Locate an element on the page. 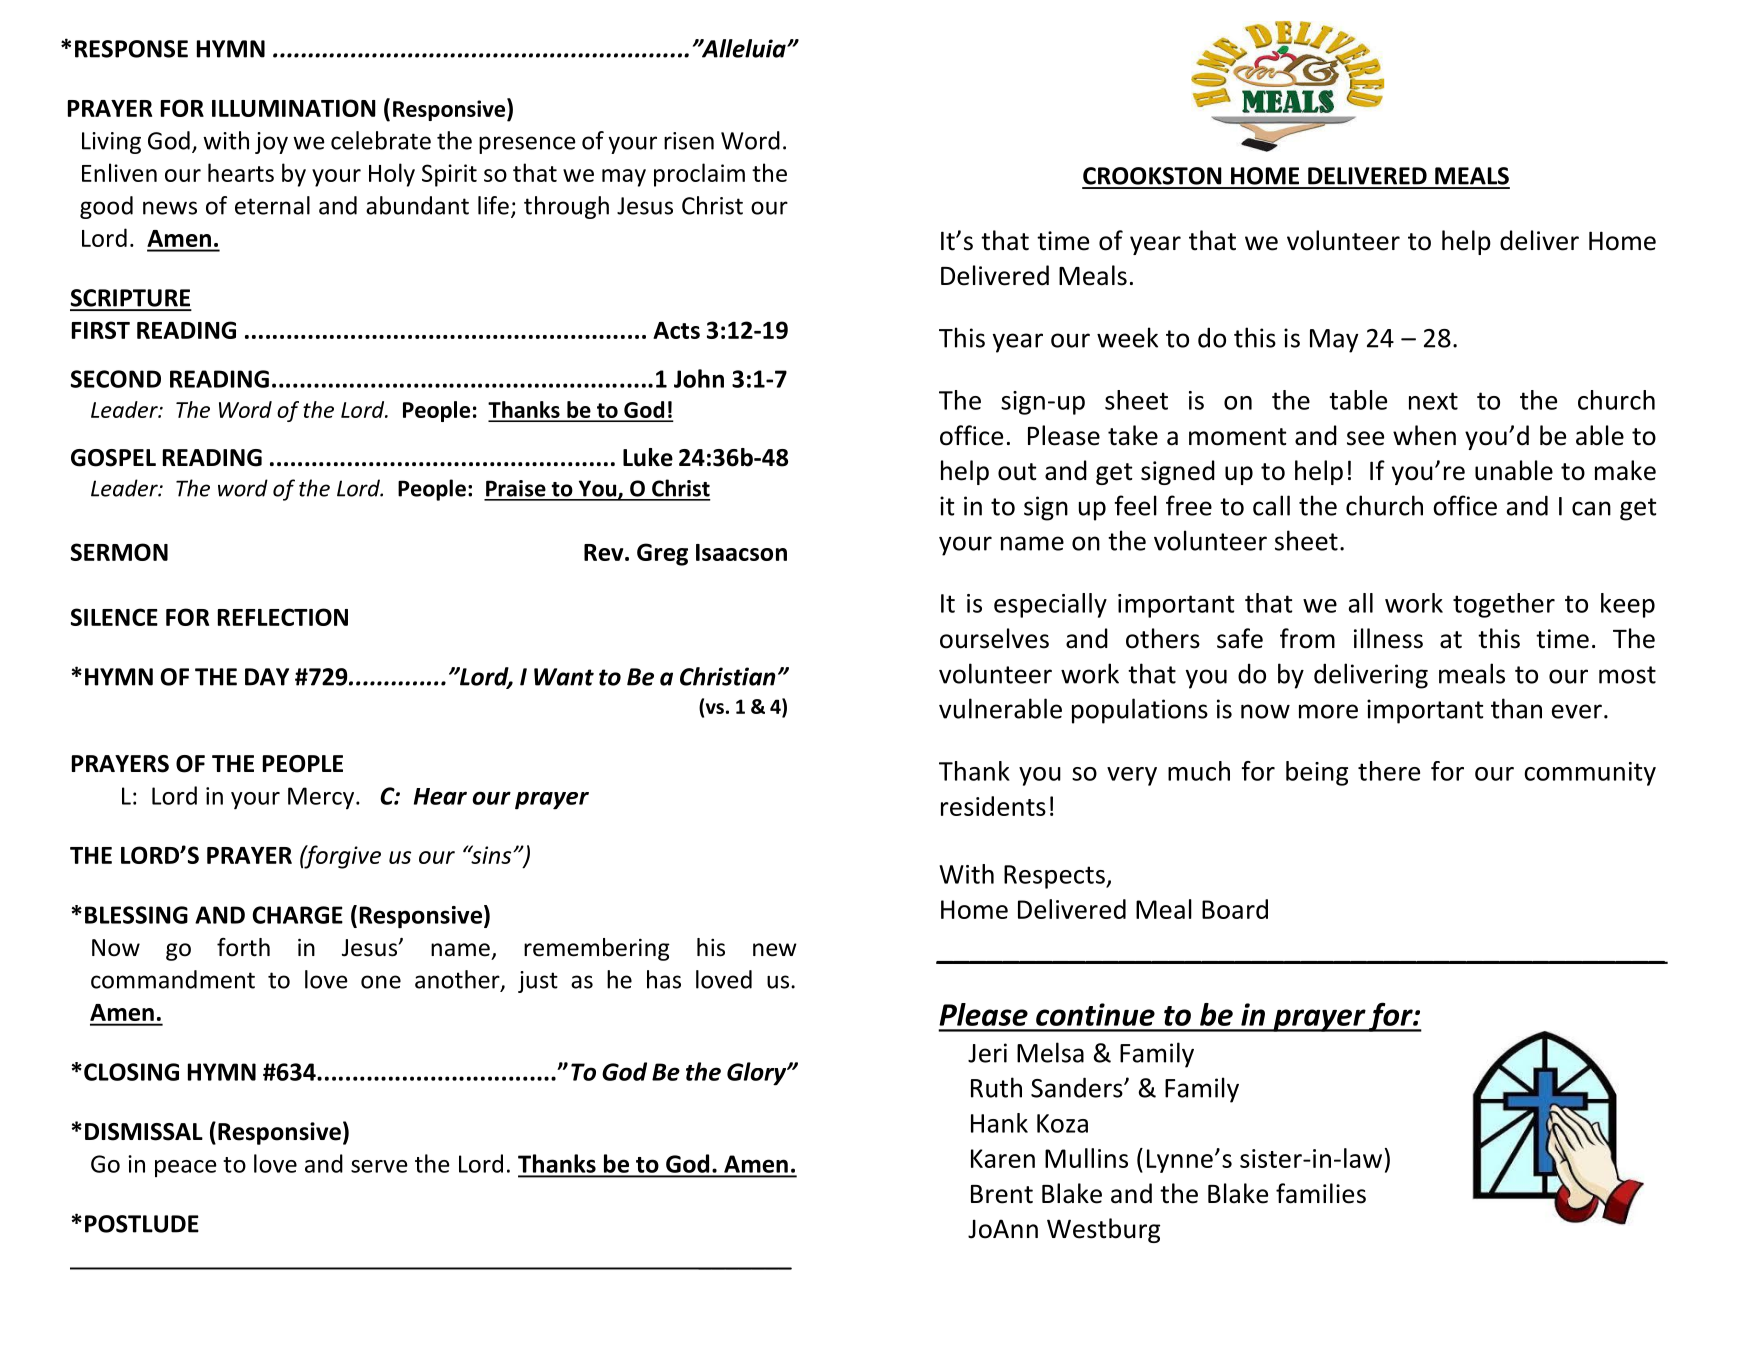 The image size is (1756, 1357). SECOND is located at coordinates (116, 379).
